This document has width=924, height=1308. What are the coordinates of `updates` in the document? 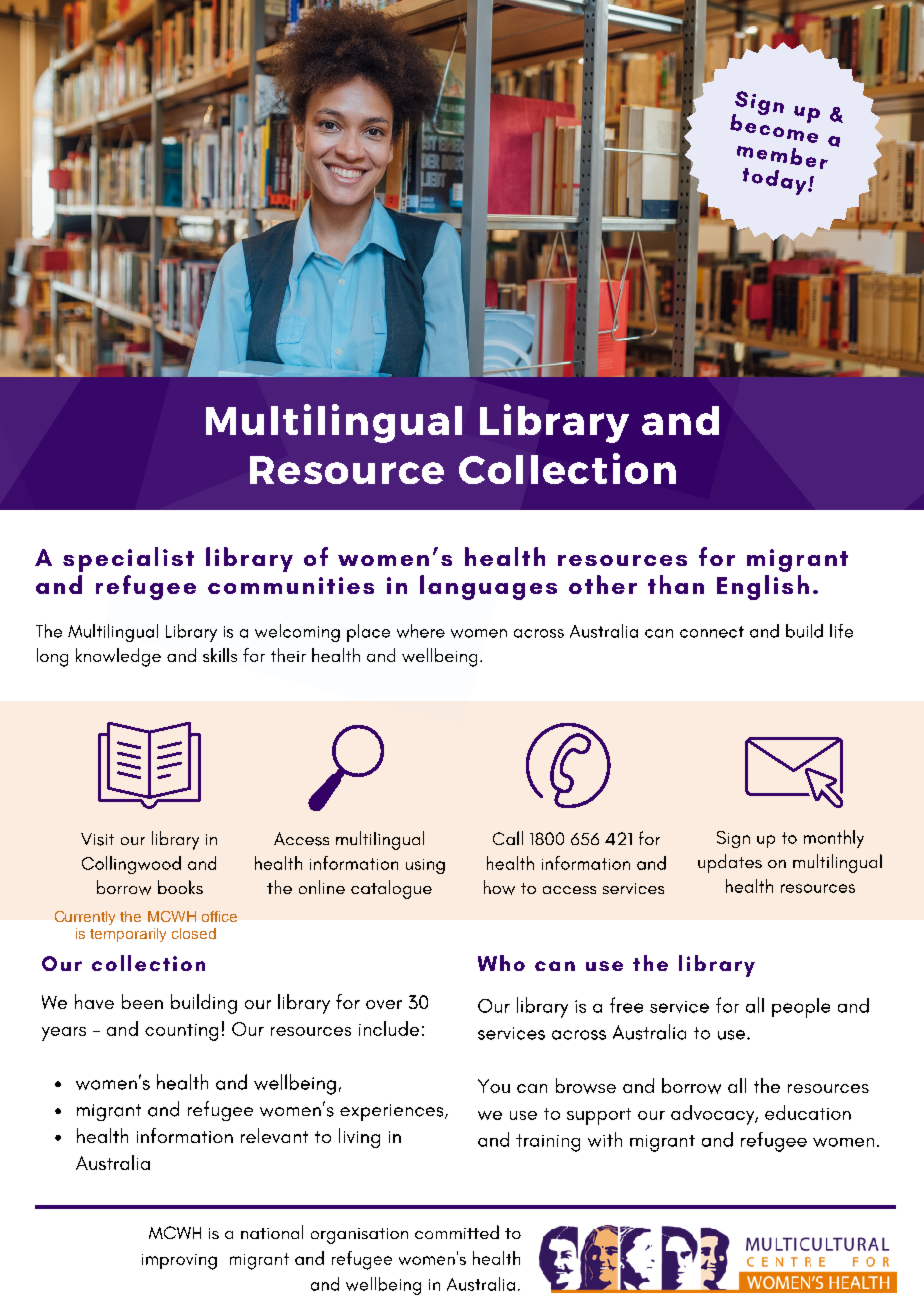 It's located at (730, 863).
